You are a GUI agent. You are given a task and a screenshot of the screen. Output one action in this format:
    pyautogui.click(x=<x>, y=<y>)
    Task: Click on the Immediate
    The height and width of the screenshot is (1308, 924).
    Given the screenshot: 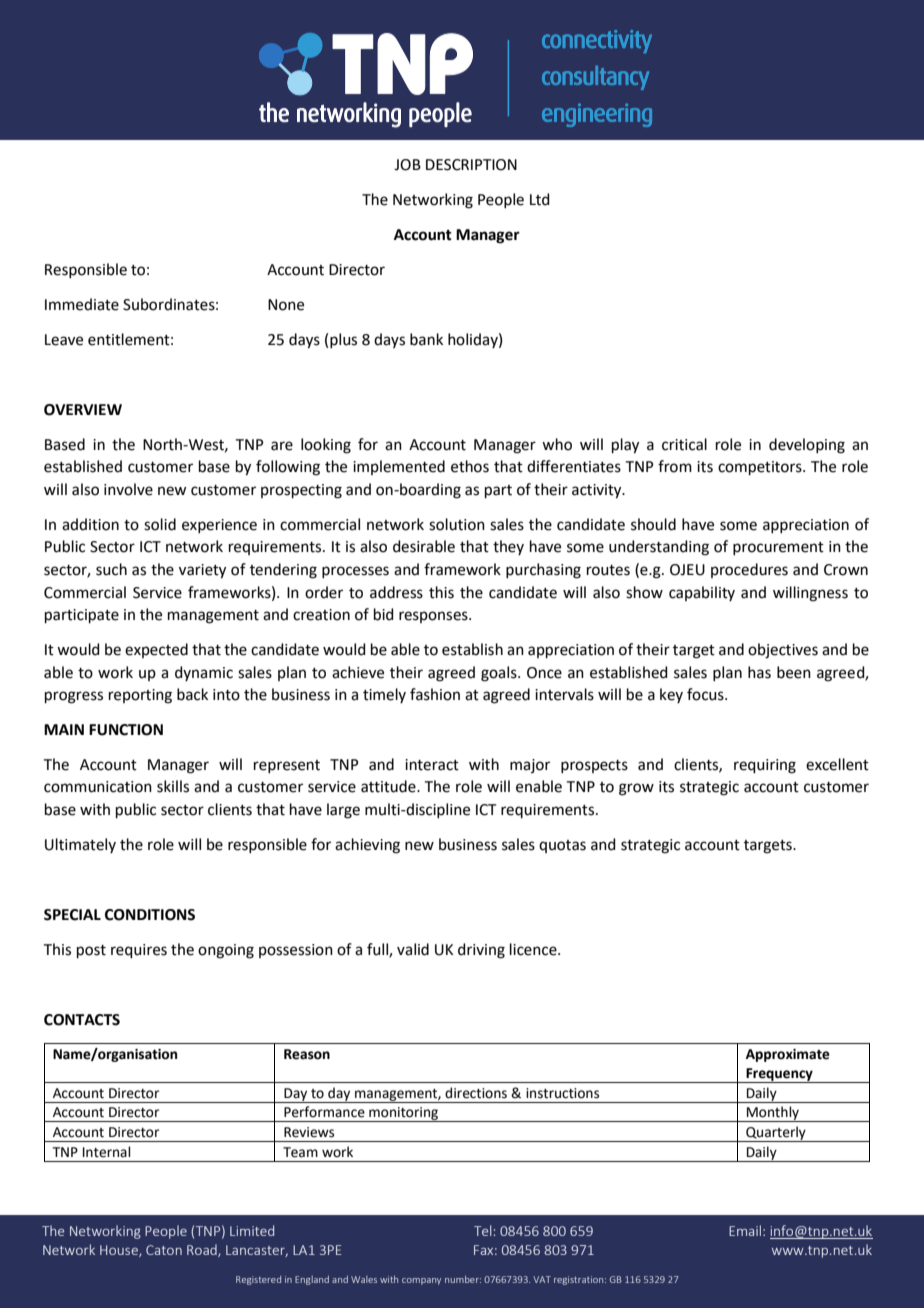 What is the action you would take?
    pyautogui.click(x=82, y=304)
